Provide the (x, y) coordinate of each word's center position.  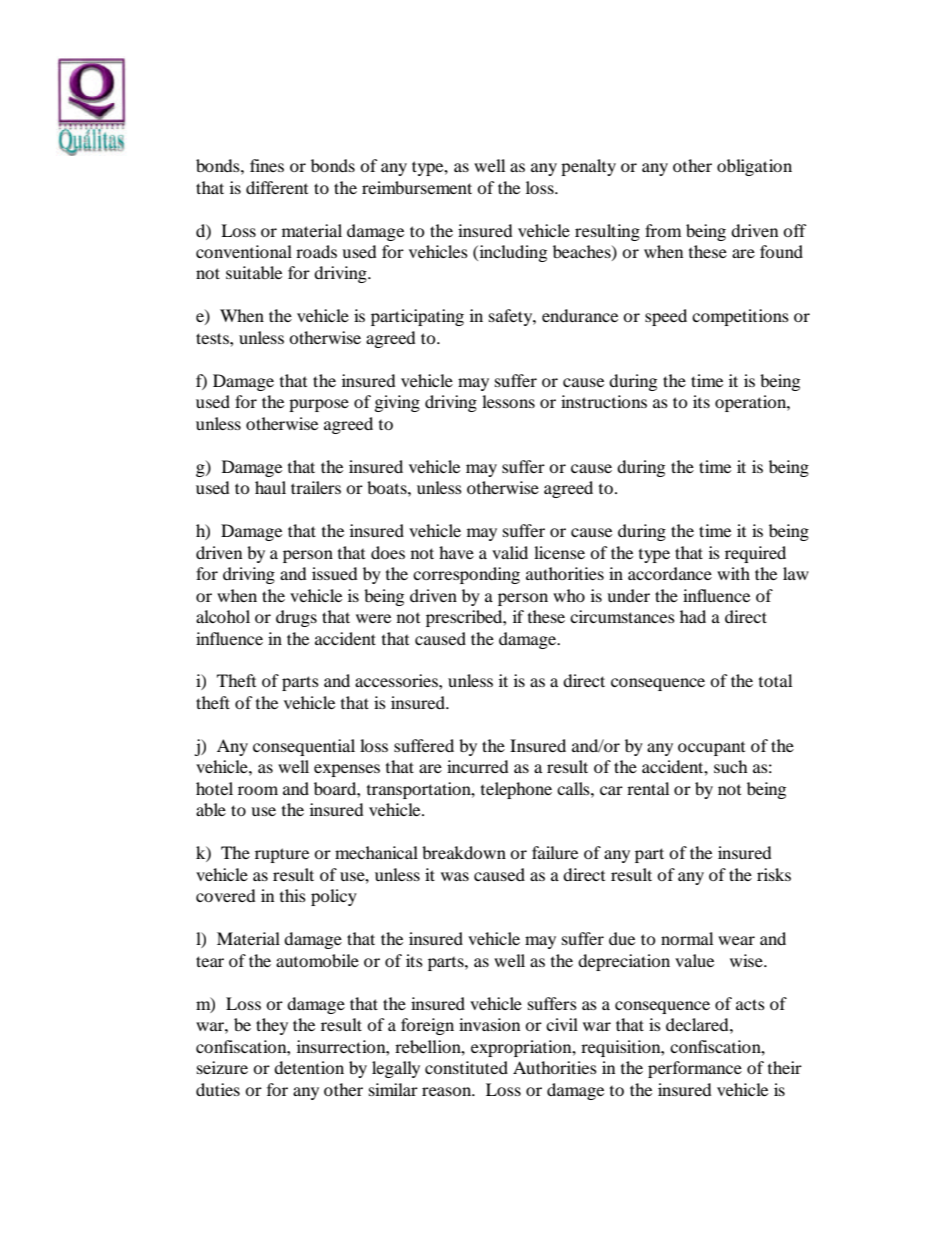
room (258, 790)
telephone (516, 790)
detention (309, 1067)
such (731, 766)
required (755, 554)
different (277, 187)
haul (270, 487)
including (512, 253)
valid (510, 552)
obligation (754, 167)
